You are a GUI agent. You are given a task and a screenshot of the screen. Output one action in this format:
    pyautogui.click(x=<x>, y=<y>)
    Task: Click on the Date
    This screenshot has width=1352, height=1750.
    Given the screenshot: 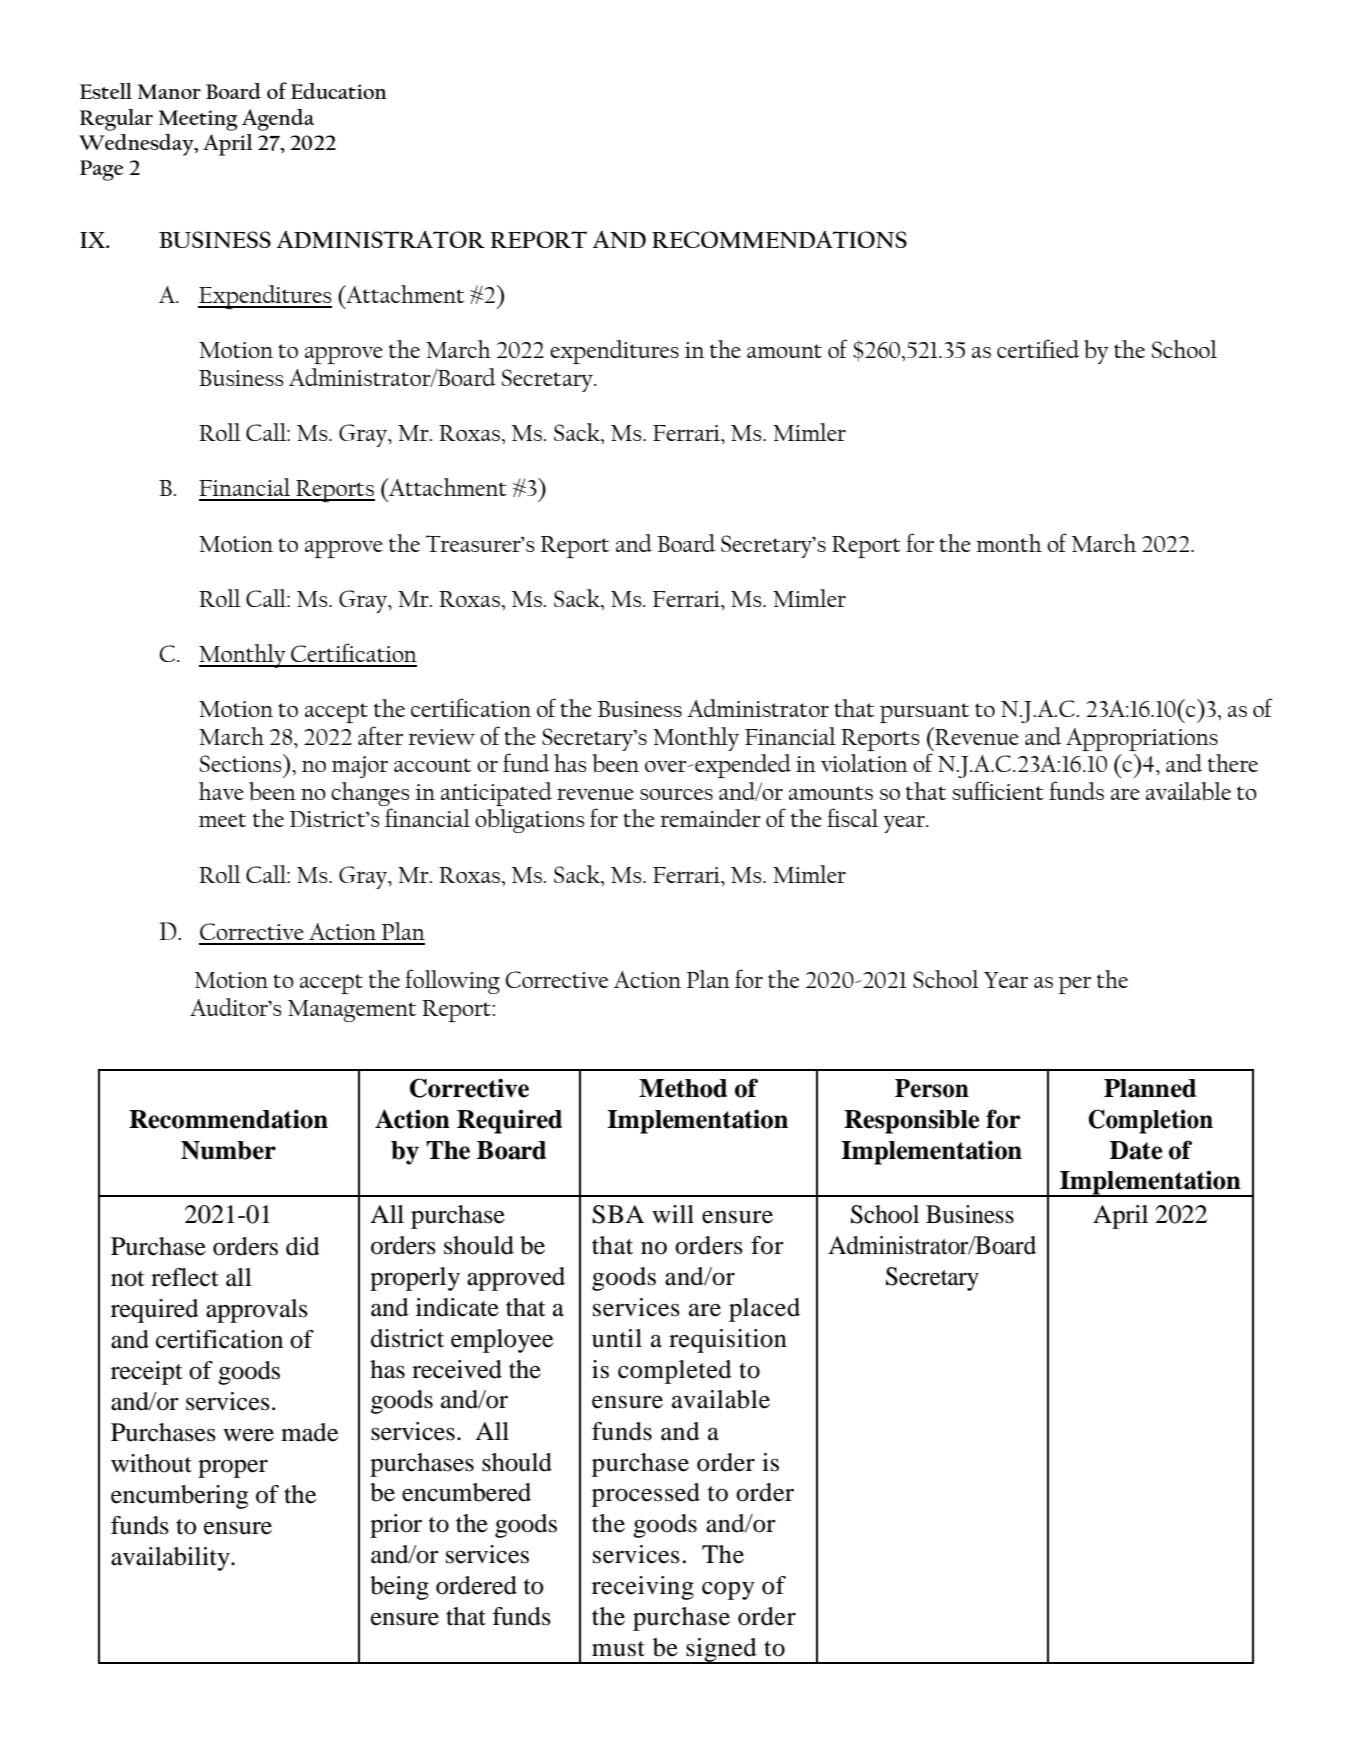 What is the action you would take?
    pyautogui.click(x=1136, y=1150)
